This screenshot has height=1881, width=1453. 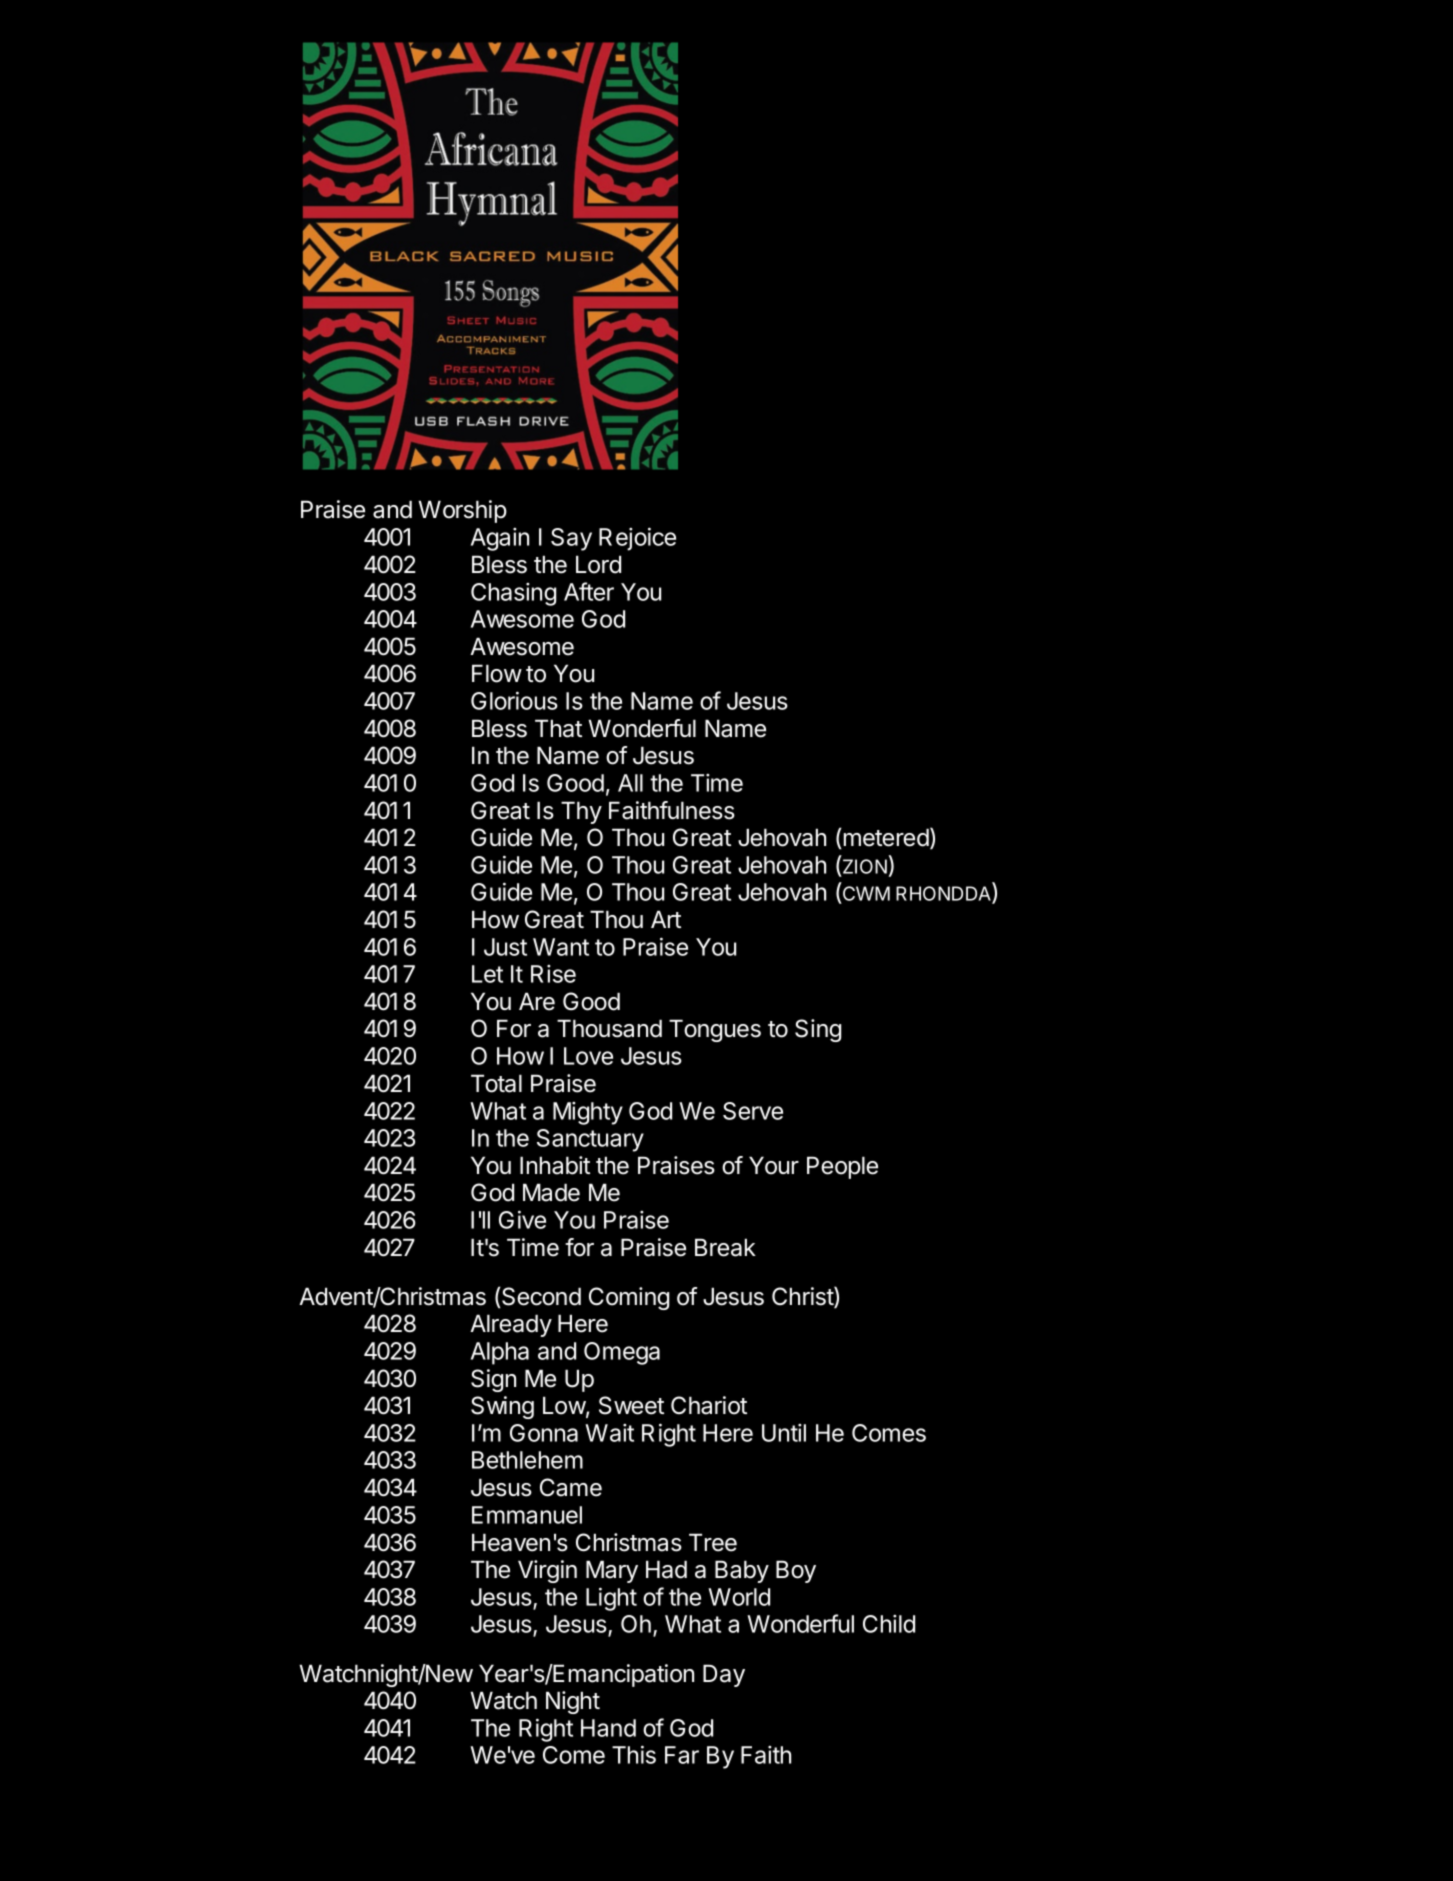 What do you see at coordinates (715, 1030) in the screenshot?
I see `Tongues` at bounding box center [715, 1030].
